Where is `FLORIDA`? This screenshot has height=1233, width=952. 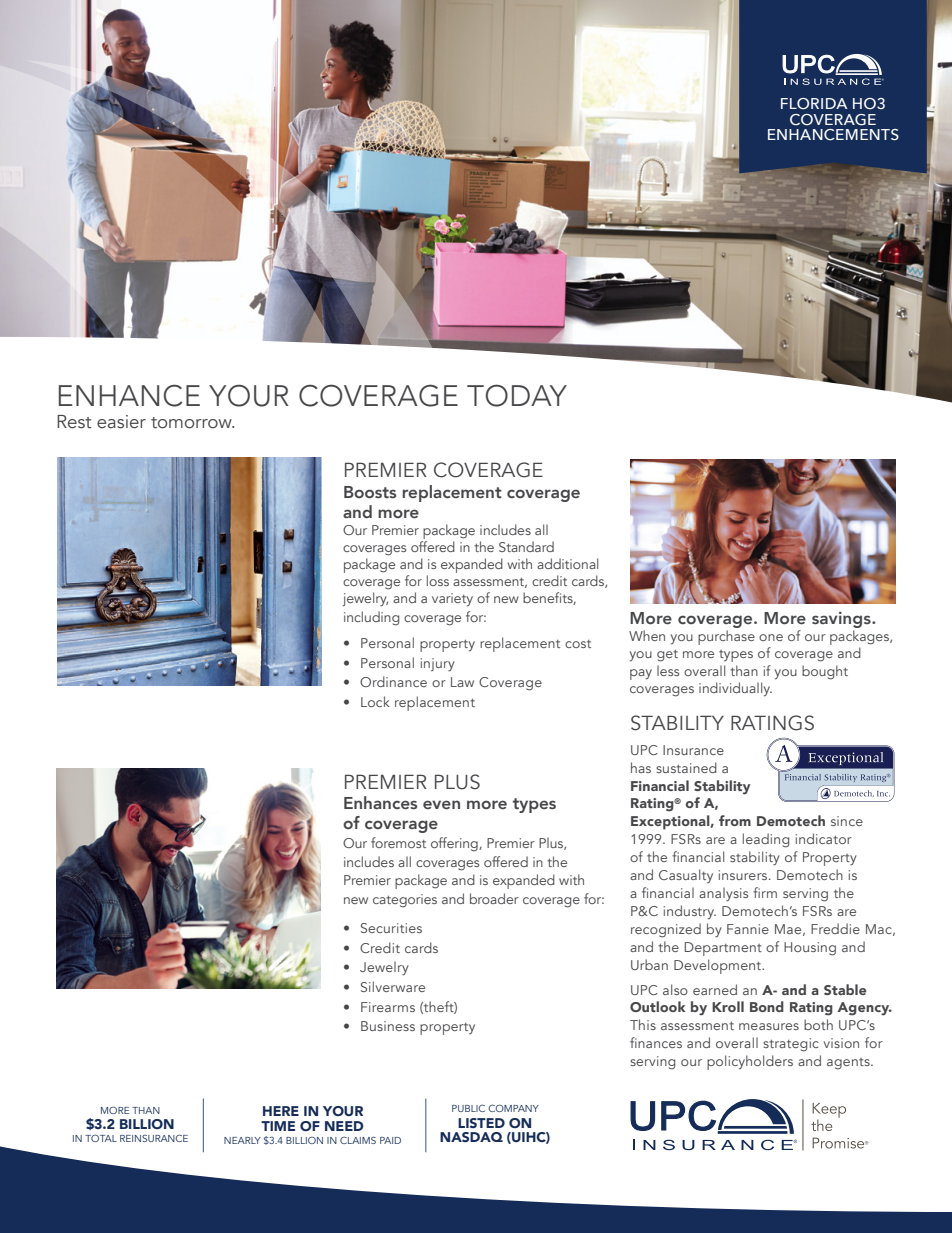
FLORIDA is located at coordinates (814, 104).
